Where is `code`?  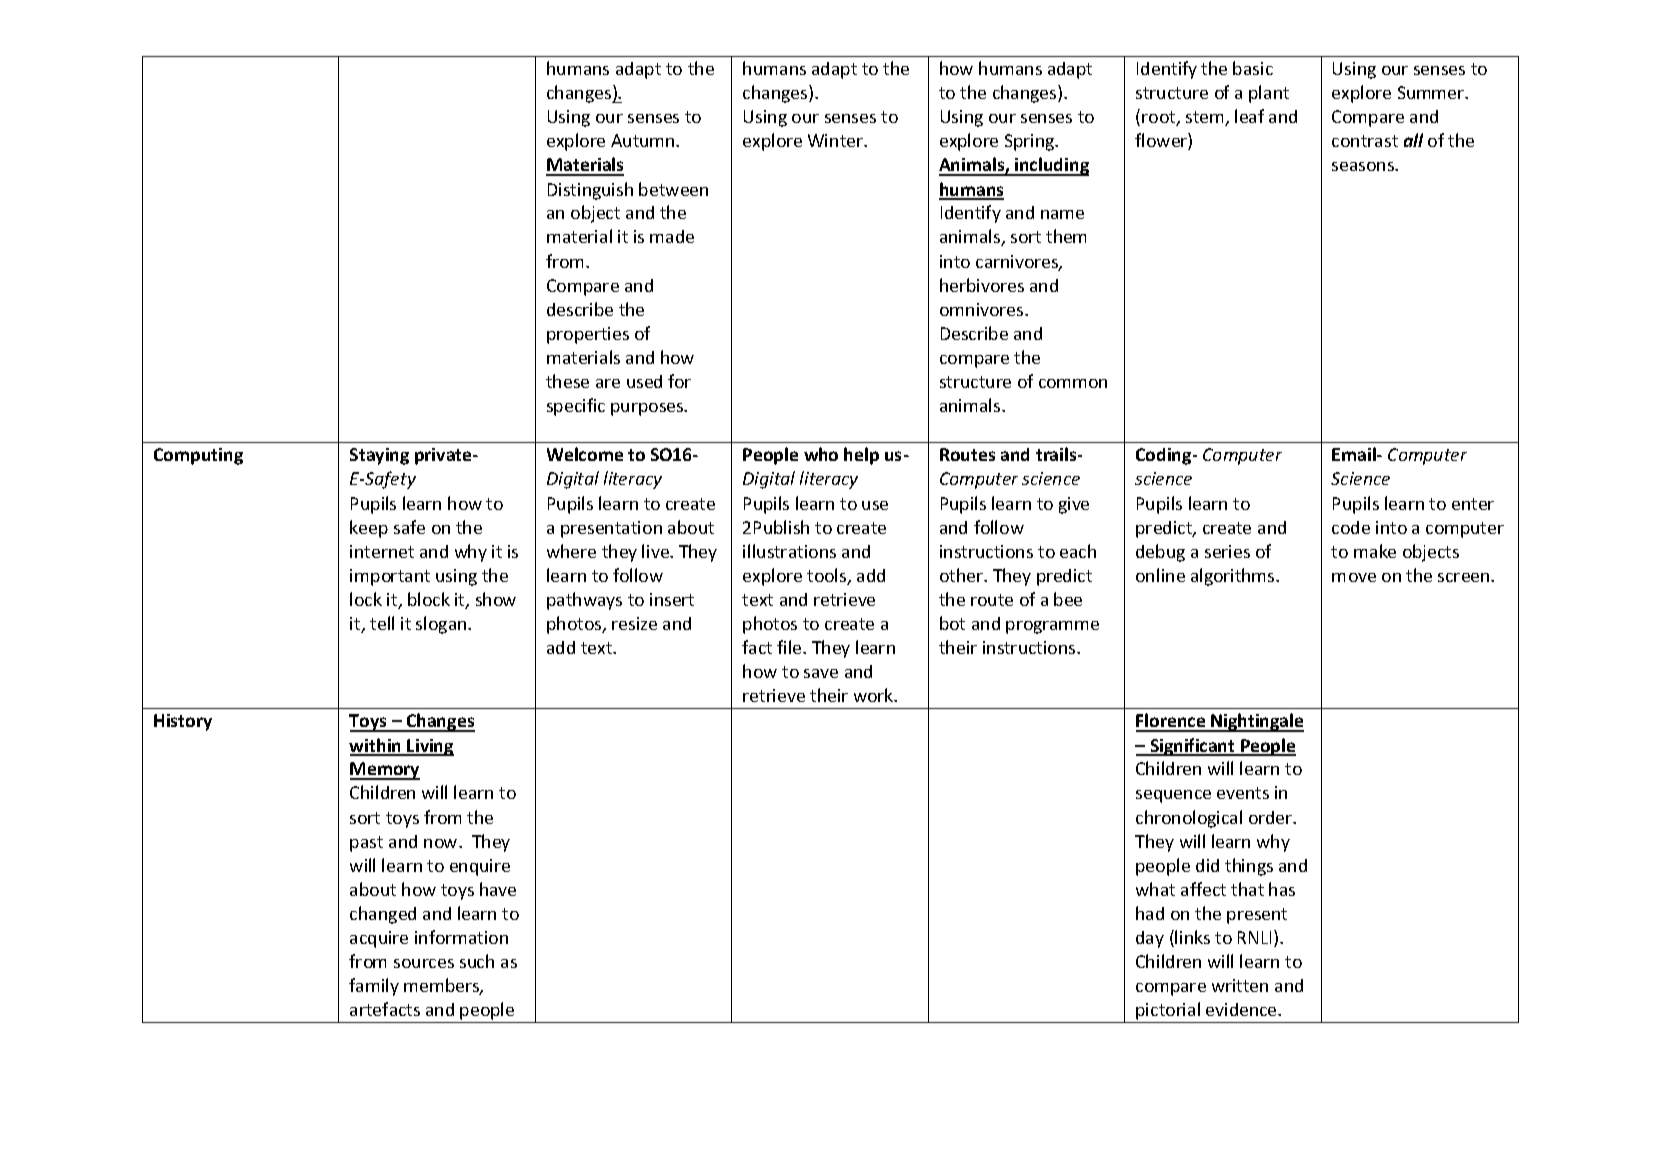 code is located at coordinates (1351, 527).
